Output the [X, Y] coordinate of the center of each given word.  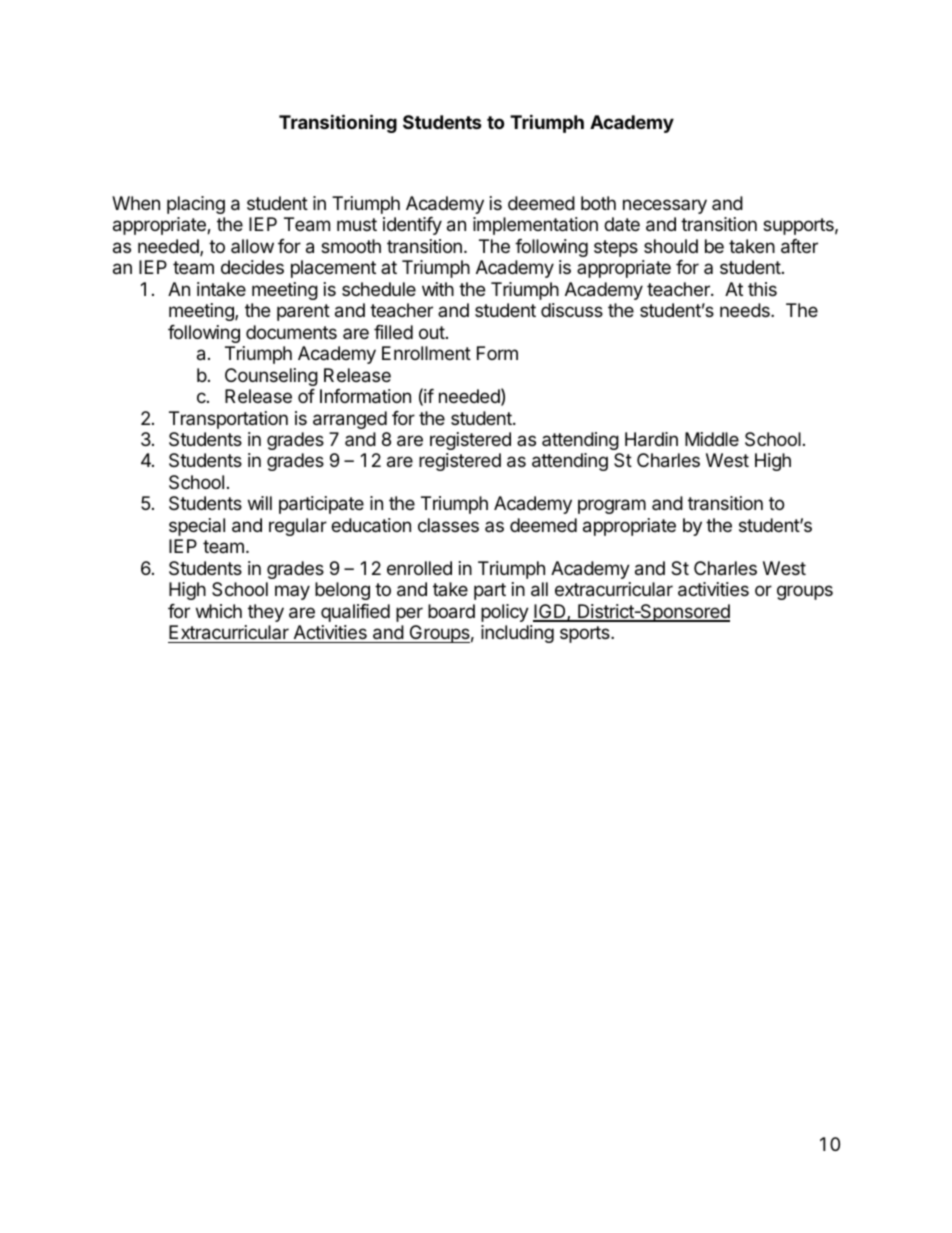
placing [196, 205]
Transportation [228, 420]
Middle [712, 439]
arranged [350, 420]
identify [412, 226]
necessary [665, 206]
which [219, 611]
